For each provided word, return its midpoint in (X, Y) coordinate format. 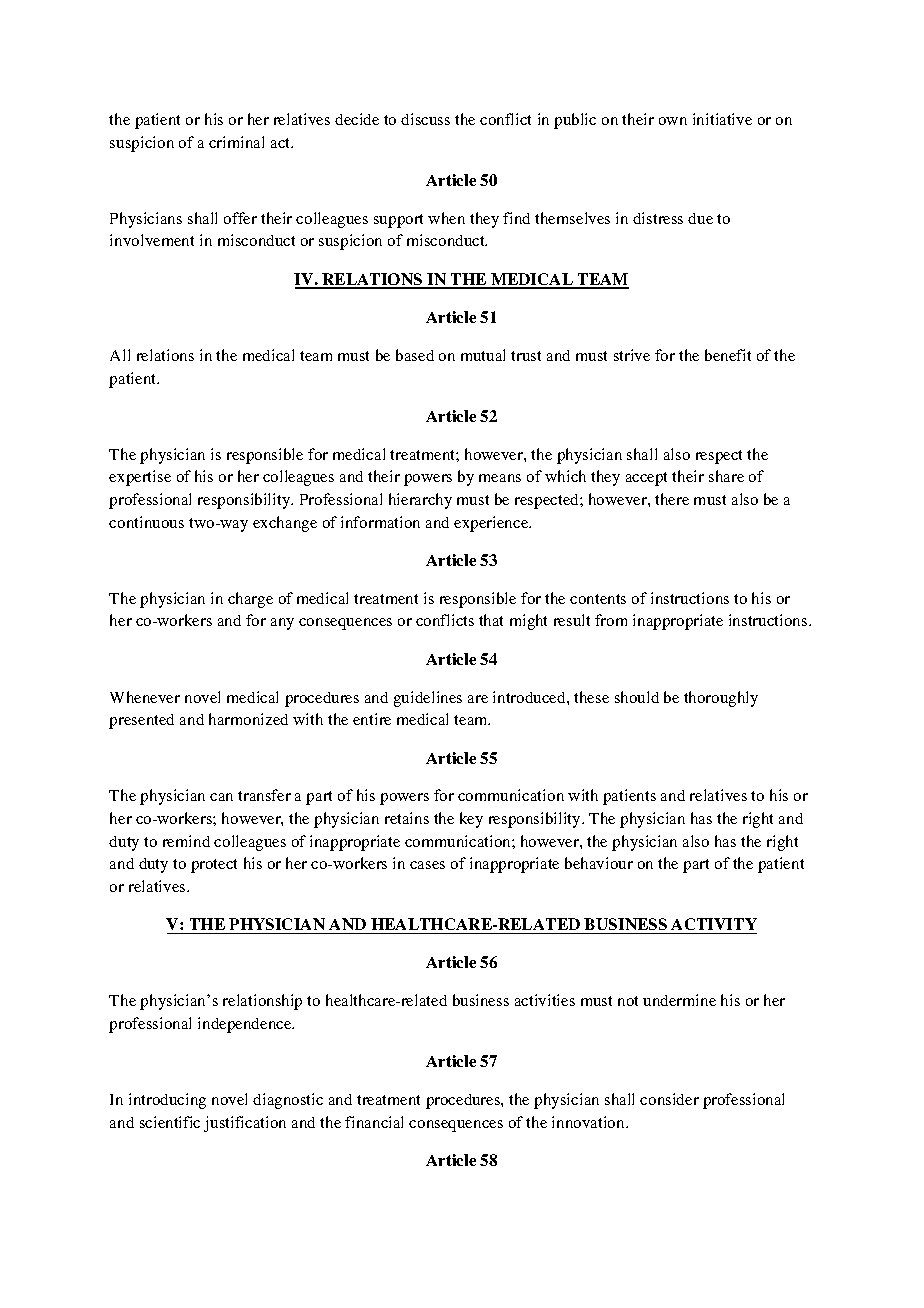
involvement (152, 240)
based (415, 355)
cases (427, 865)
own (673, 121)
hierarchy (420, 501)
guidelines (428, 699)
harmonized (248, 719)
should (637, 697)
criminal (236, 142)
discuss (425, 119)
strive (632, 355)
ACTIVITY (713, 926)
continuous (146, 522)
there (672, 499)
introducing (167, 1101)
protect (214, 866)
